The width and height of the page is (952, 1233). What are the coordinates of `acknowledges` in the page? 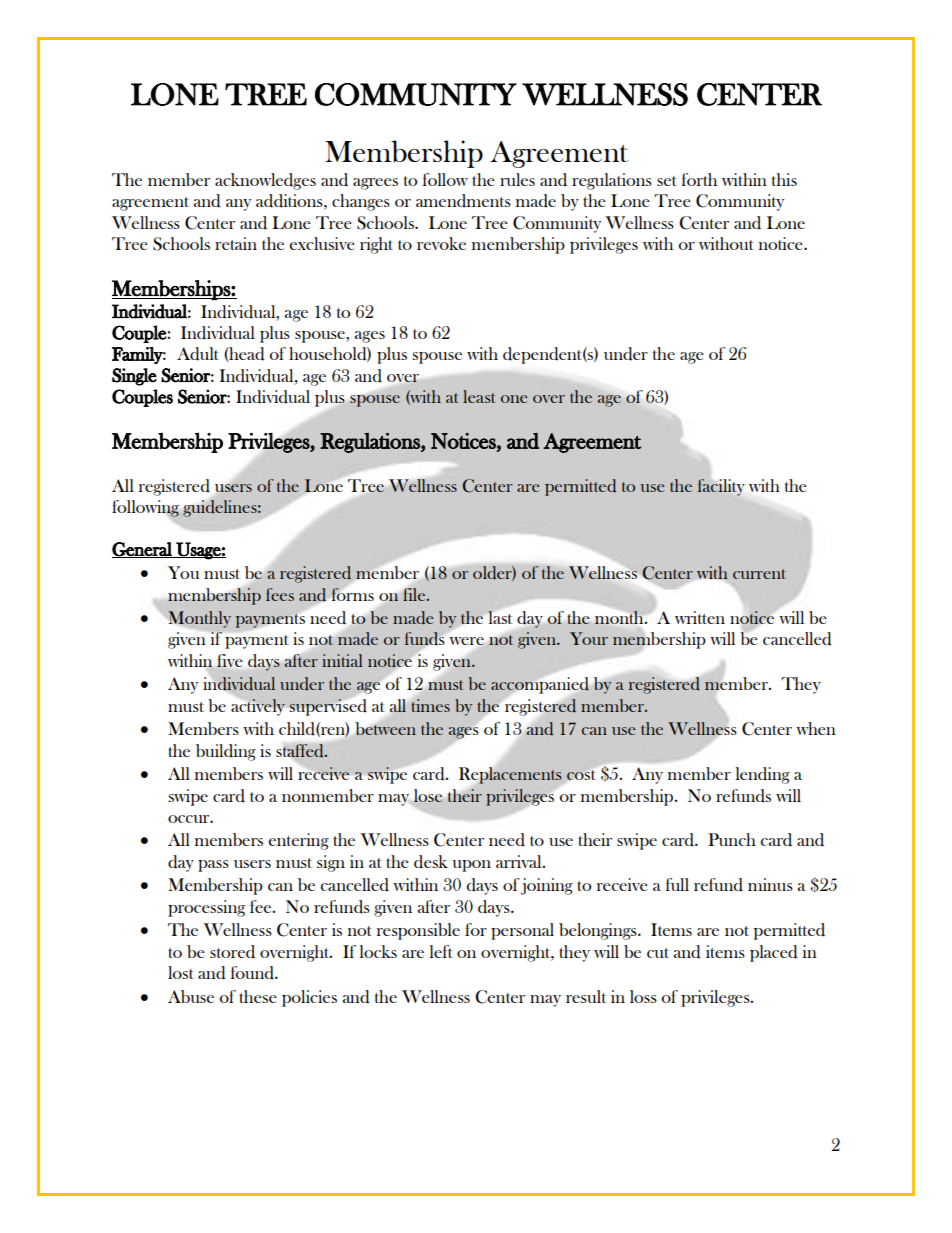 It's located at (265, 181).
